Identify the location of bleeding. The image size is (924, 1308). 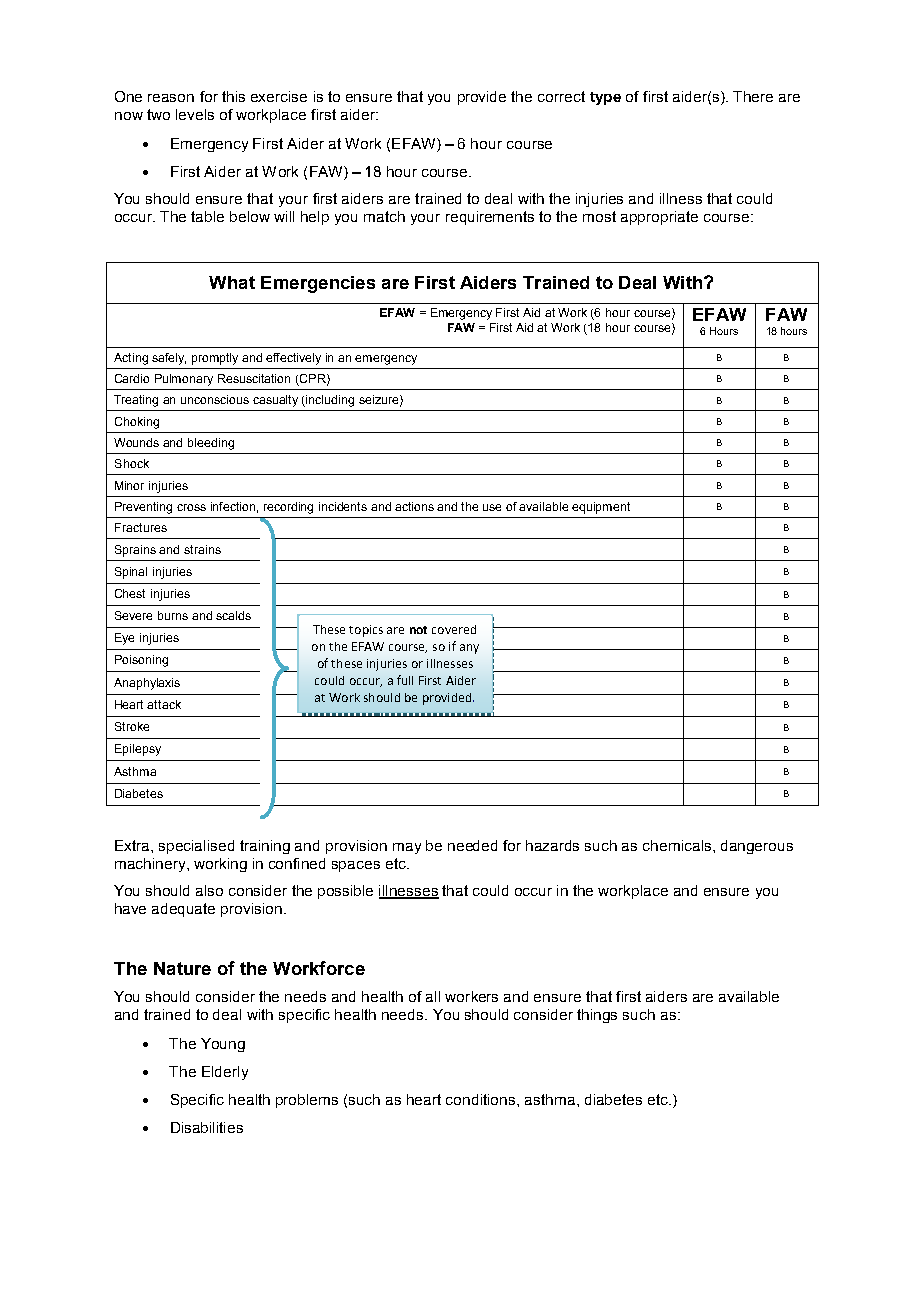
(211, 444).
